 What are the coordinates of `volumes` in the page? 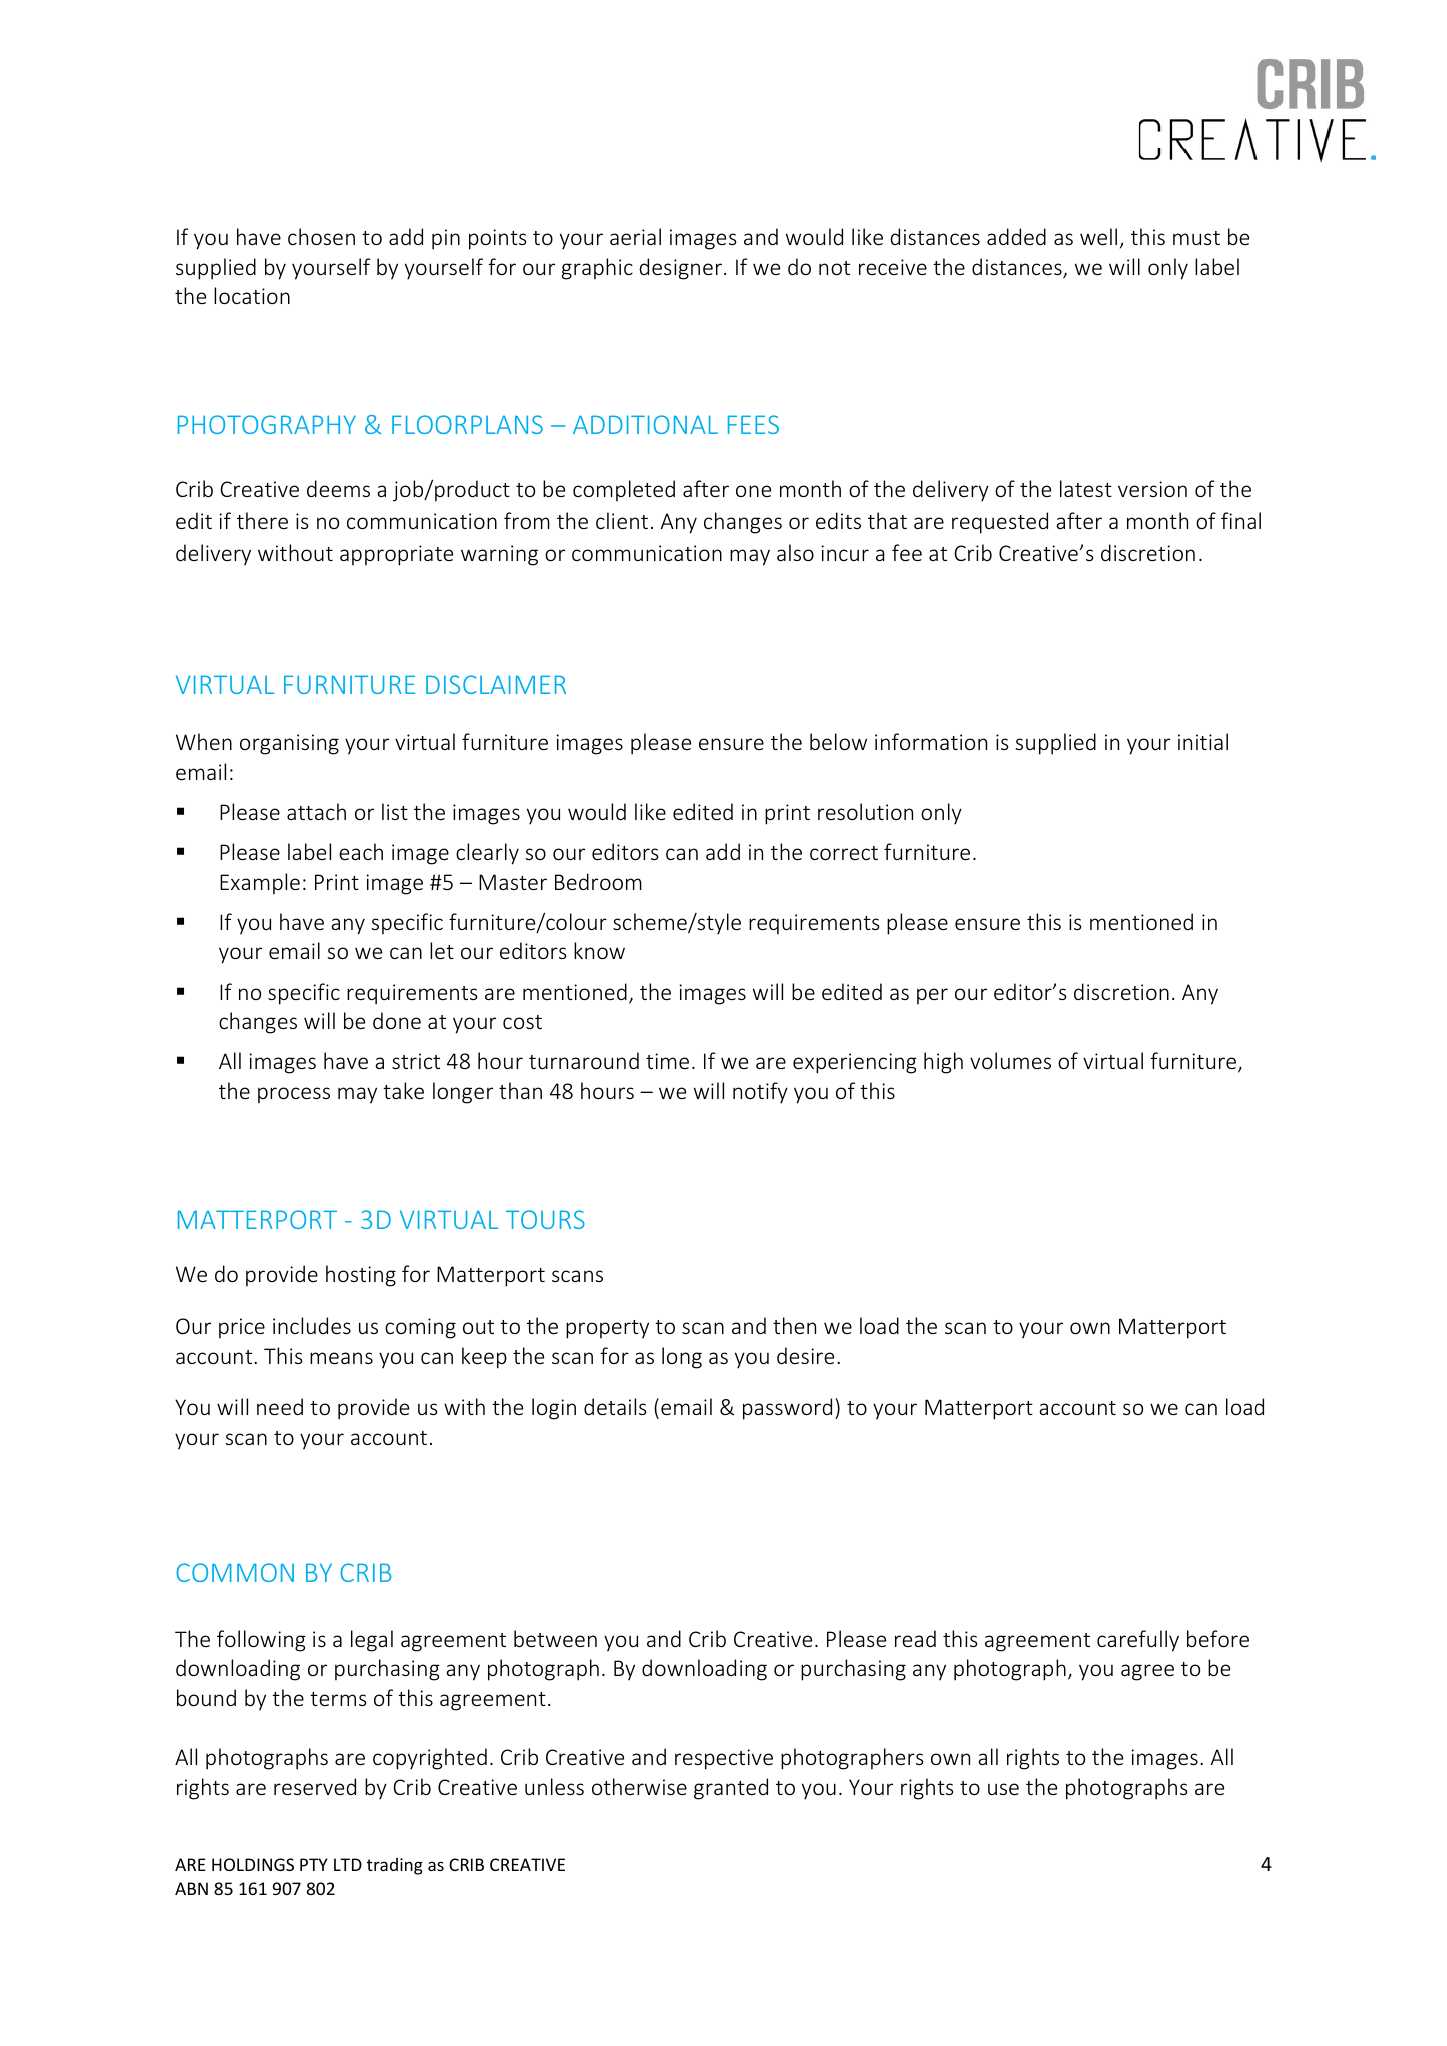 It's located at (1010, 1060).
